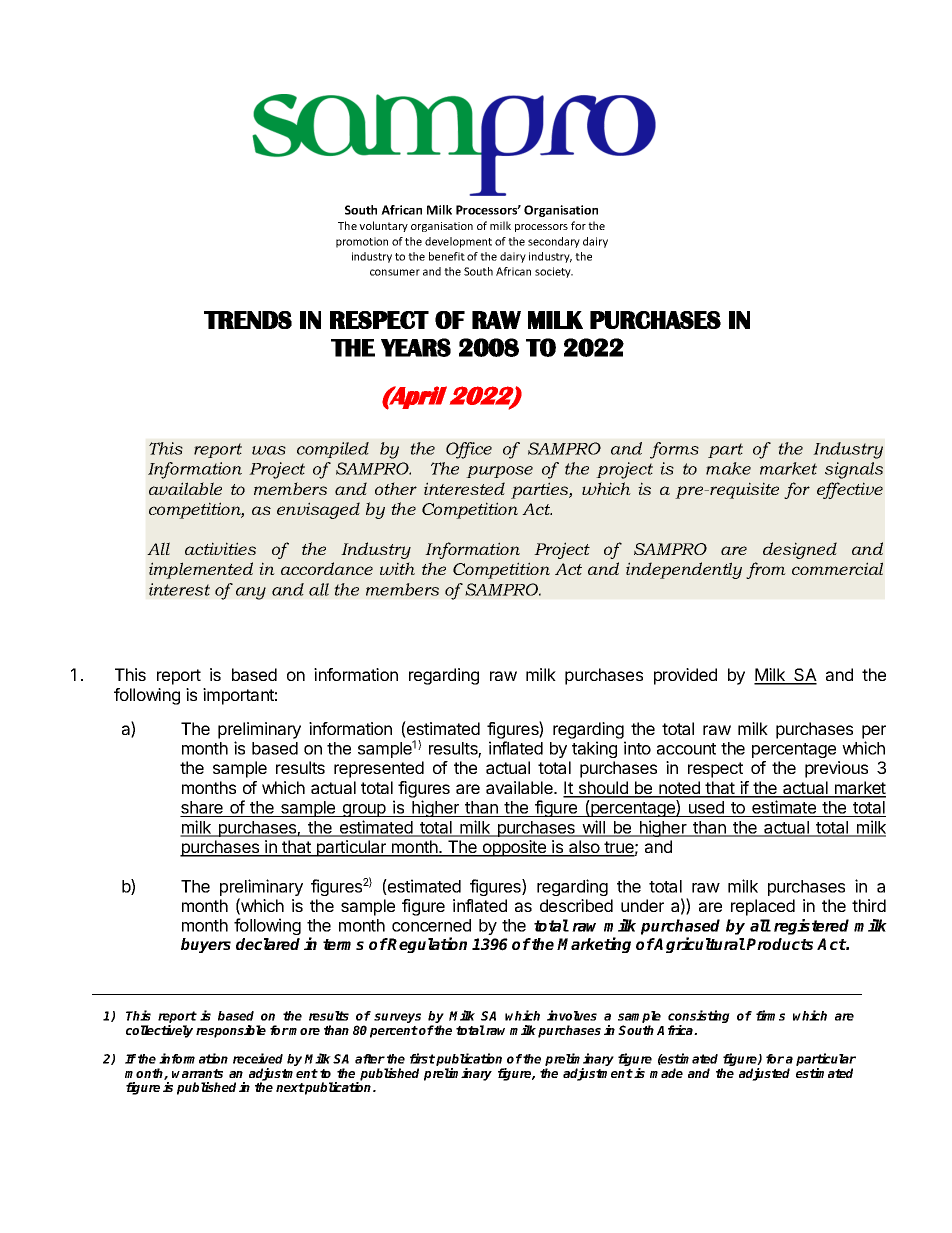 The width and height of the document is (952, 1233). Describe the element at coordinates (499, 472) in the document. I see `purpose` at that location.
